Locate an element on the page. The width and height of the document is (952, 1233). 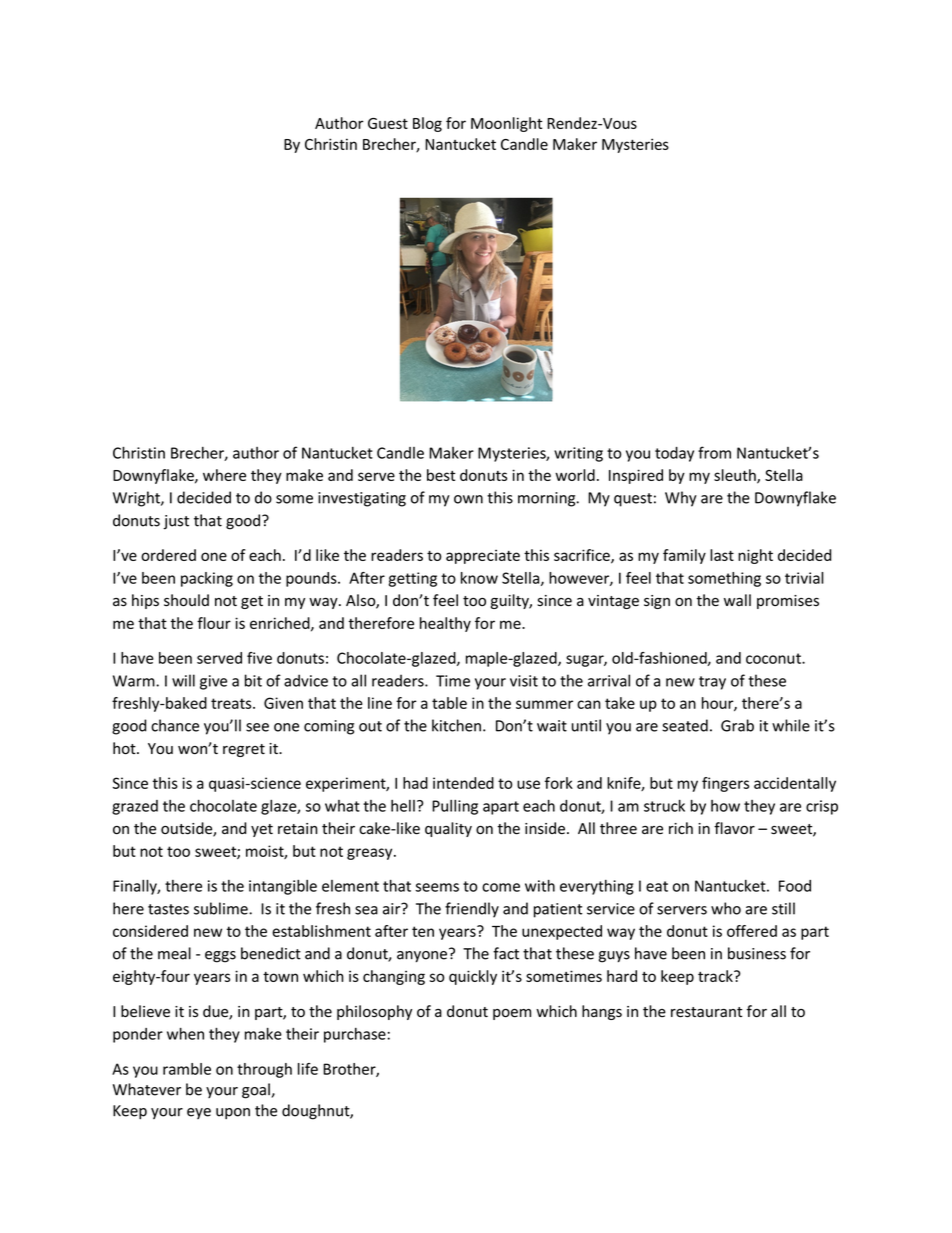
wall is located at coordinates (737, 600).
